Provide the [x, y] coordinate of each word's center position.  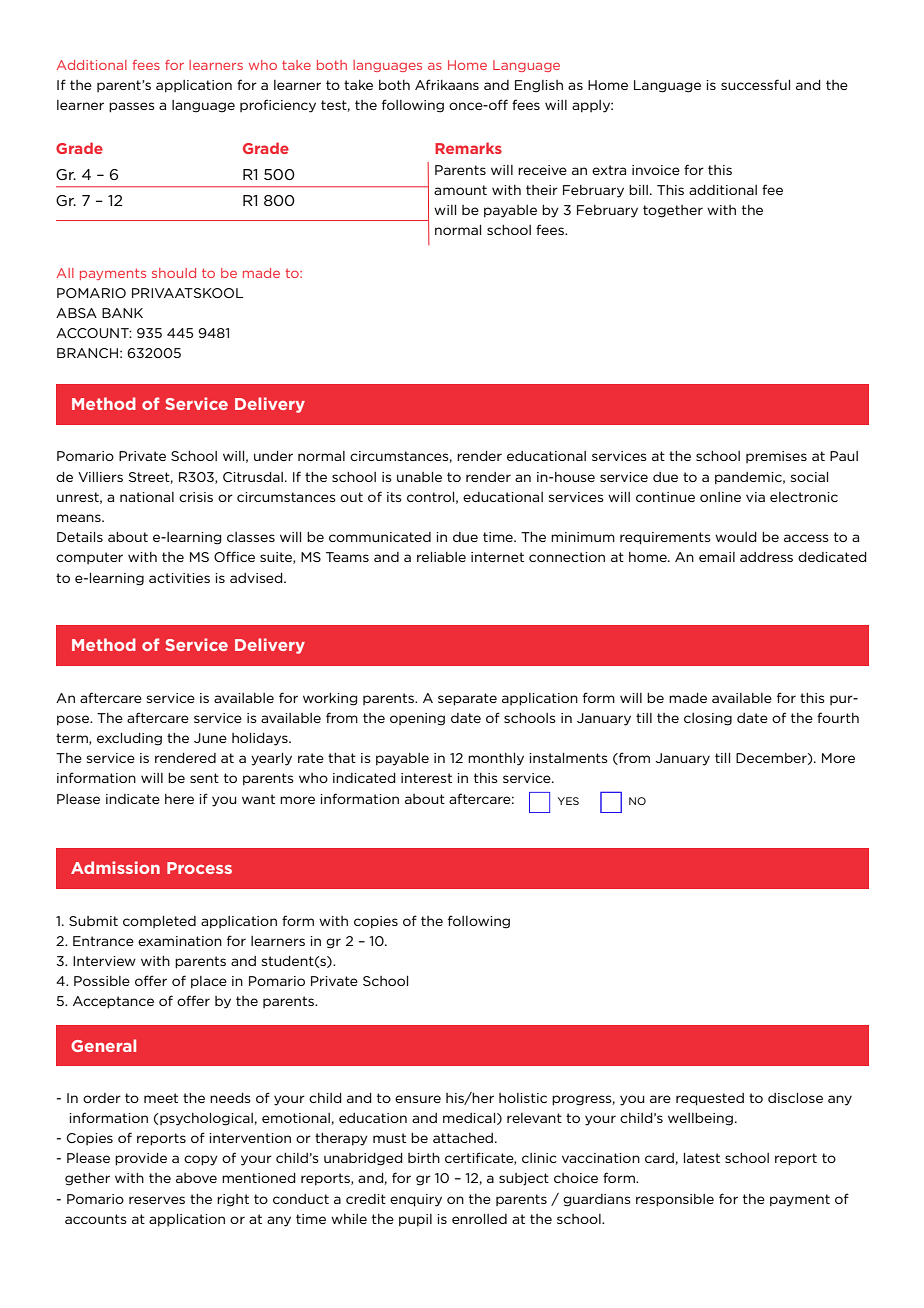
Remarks [468, 148]
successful [755, 84]
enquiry [416, 1200]
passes [132, 107]
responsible [675, 1200]
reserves [157, 1200]
